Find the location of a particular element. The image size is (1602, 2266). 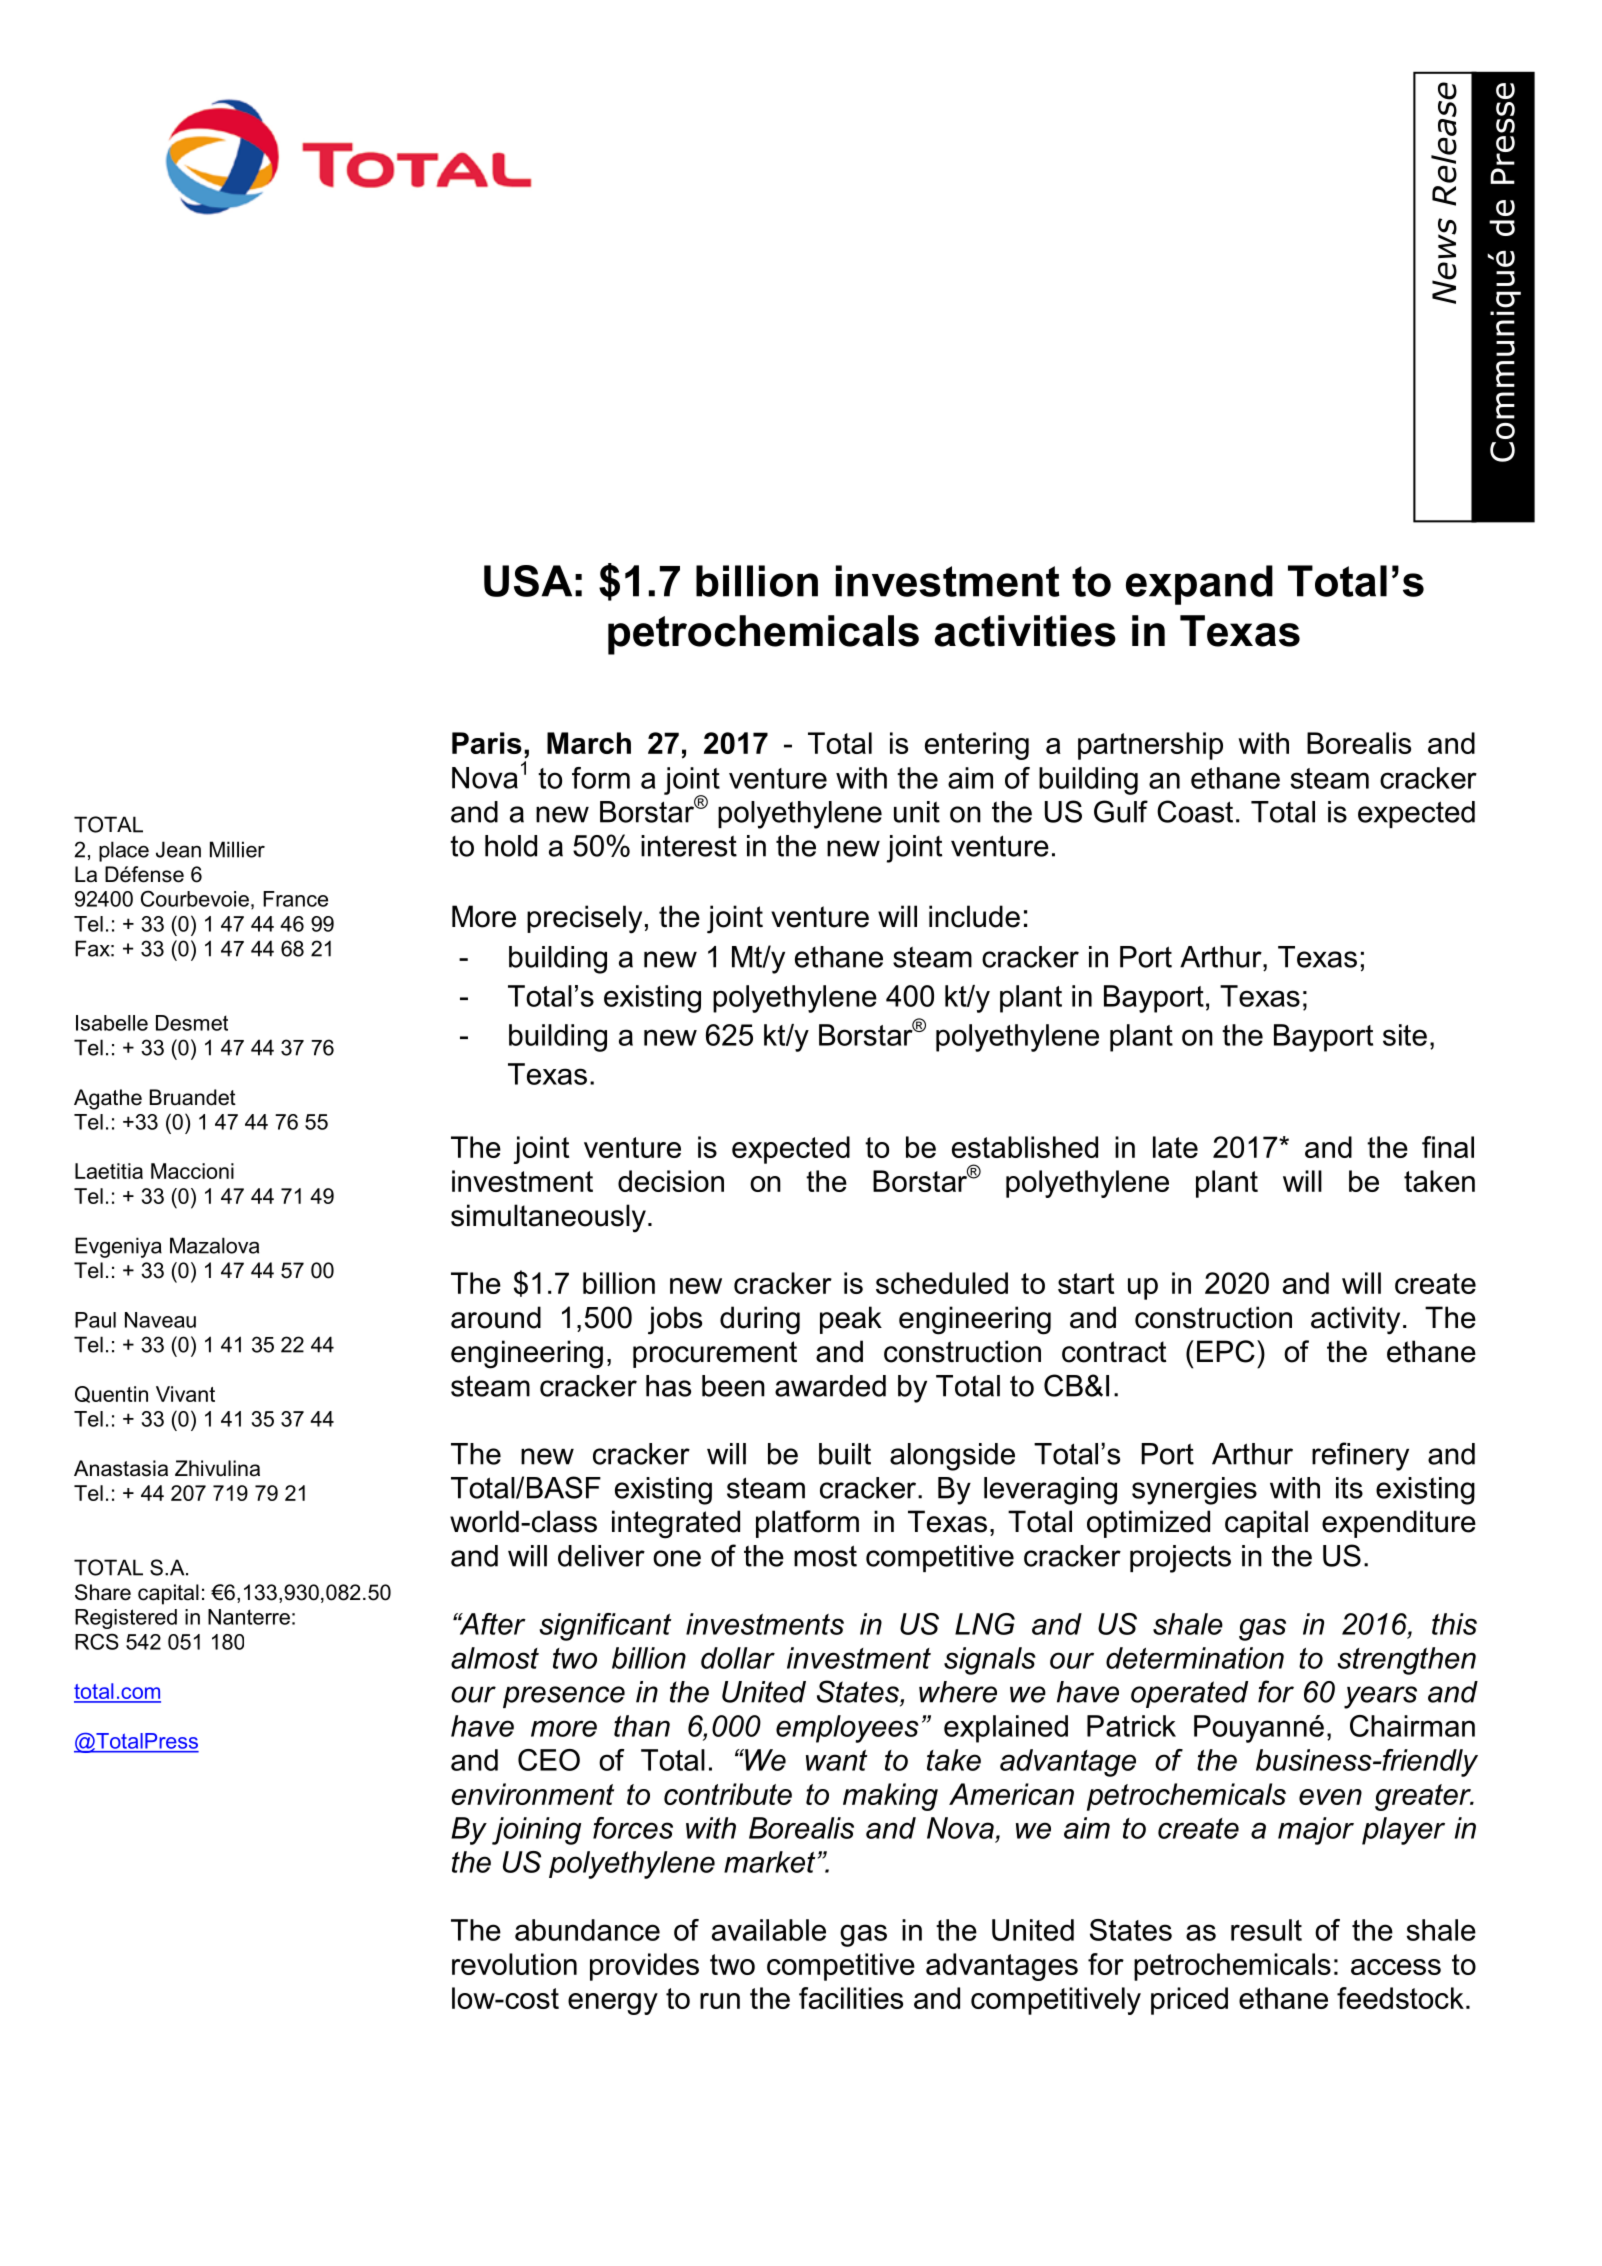

Paul is located at coordinates (95, 1320).
